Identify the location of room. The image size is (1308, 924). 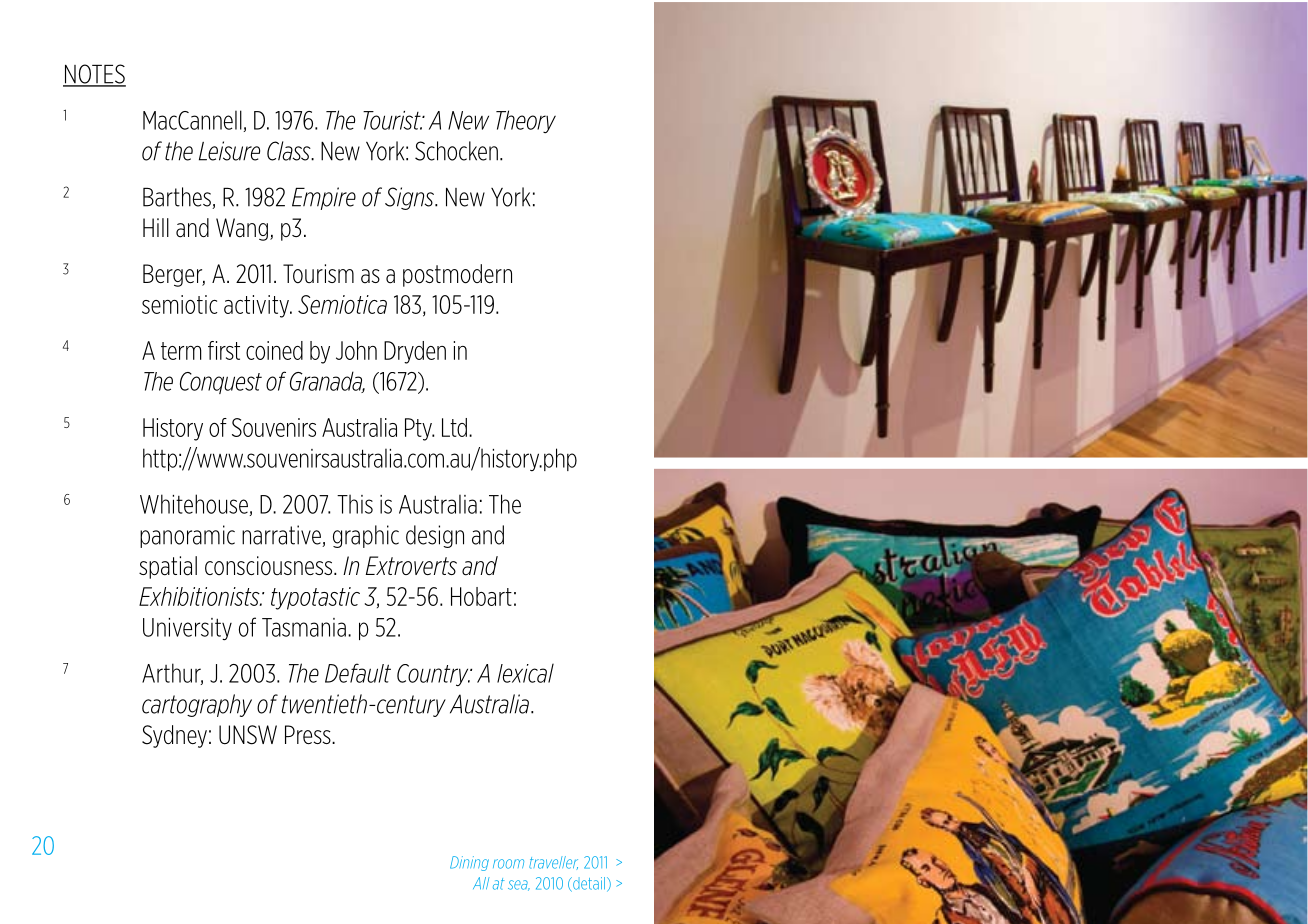
(508, 864).
